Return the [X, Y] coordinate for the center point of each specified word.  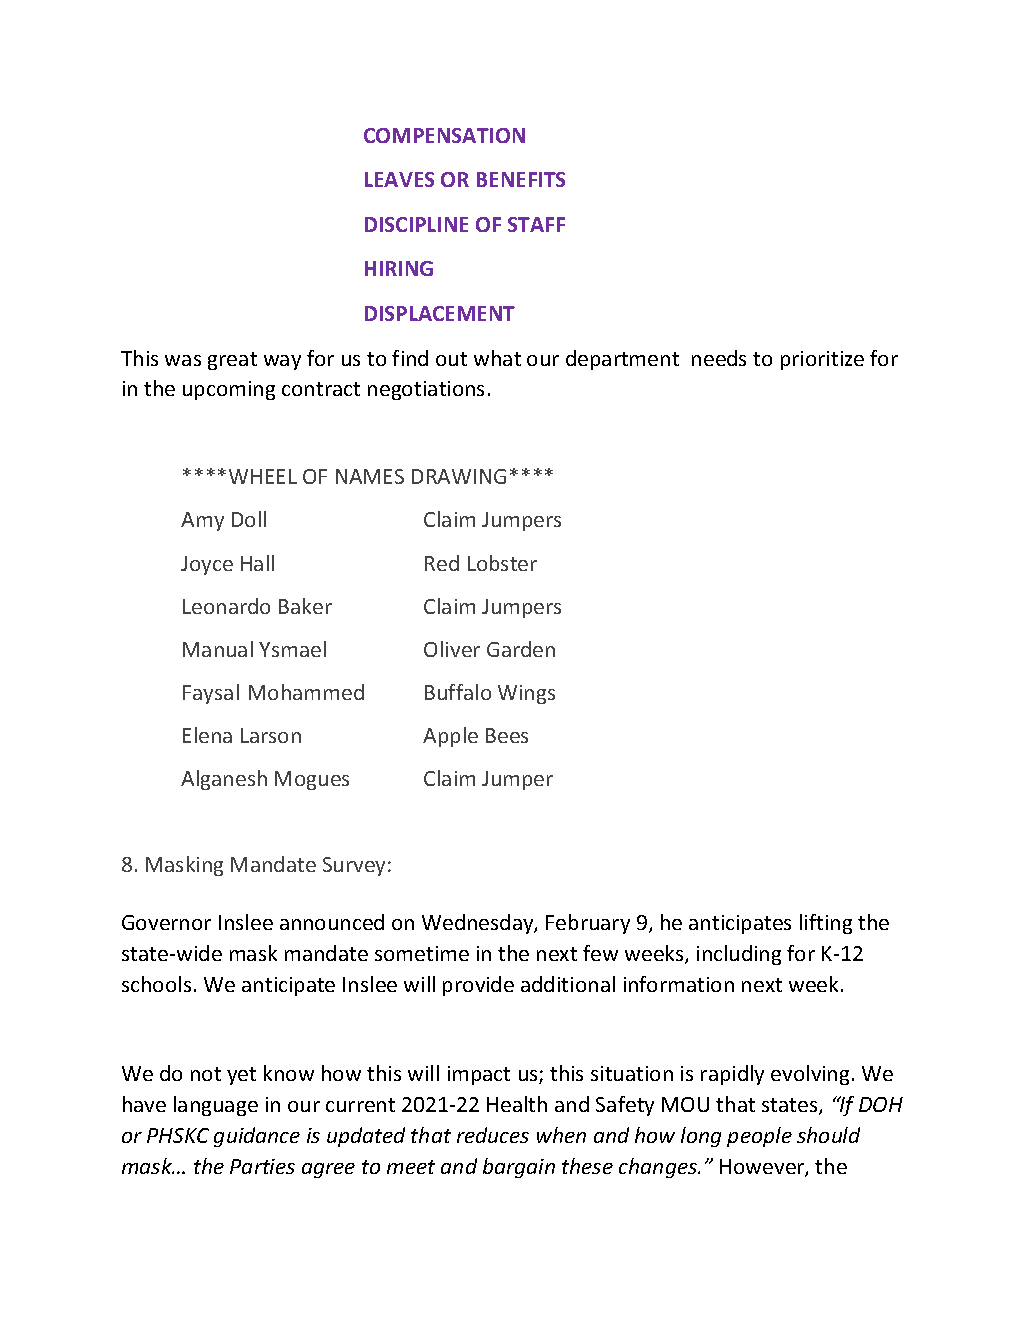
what [497, 358]
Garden [521, 649]
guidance [257, 1137]
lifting [826, 924]
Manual [218, 649]
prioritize [822, 360]
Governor [166, 922]
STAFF [536, 224]
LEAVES [399, 179]
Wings [526, 694]
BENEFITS [521, 179]
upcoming [229, 390]
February [588, 924]
